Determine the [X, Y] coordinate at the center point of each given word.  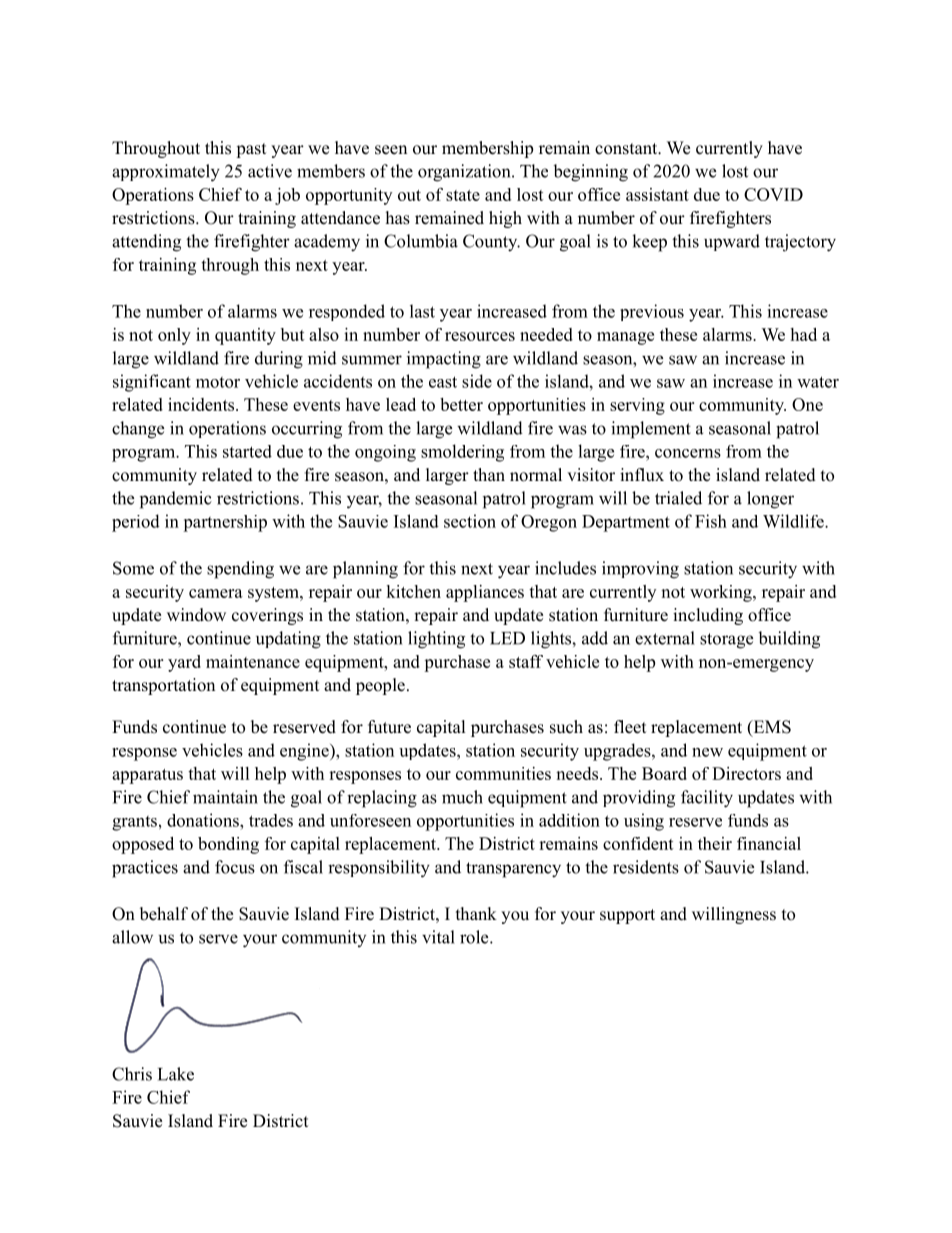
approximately [166, 173]
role [475, 937]
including [708, 616]
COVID [773, 194]
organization [465, 173]
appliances [485, 593]
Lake [176, 1074]
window [196, 615]
